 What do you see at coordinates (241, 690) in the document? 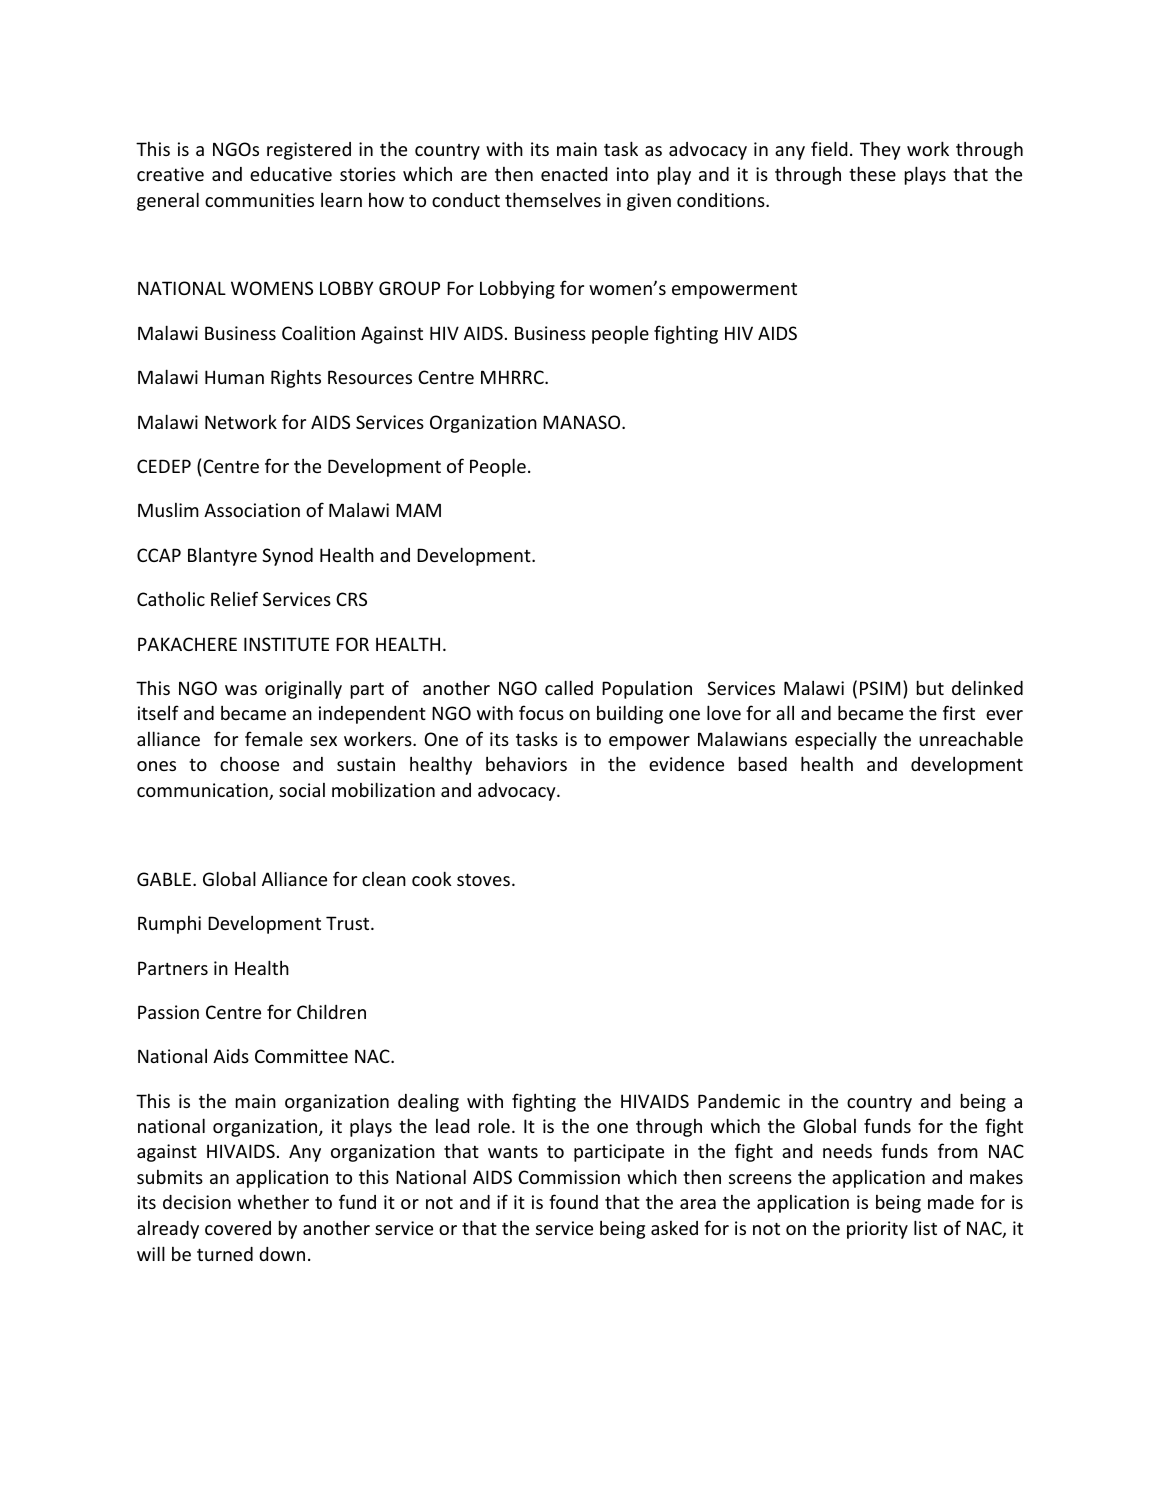
I see `was` at bounding box center [241, 690].
